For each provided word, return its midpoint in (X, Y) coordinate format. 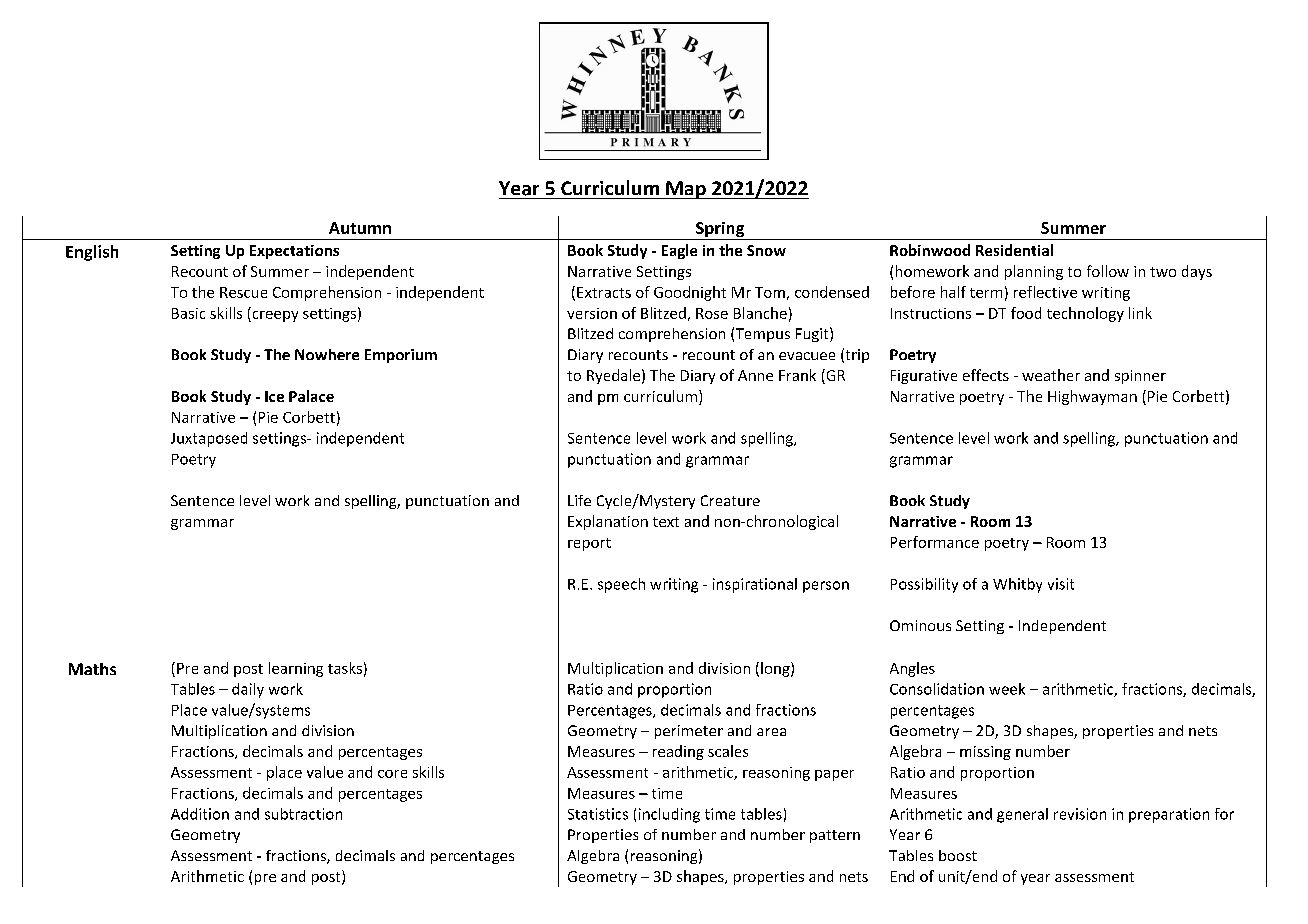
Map (686, 190)
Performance (935, 542)
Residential (1014, 250)
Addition (200, 814)
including (669, 815)
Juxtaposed (209, 439)
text (666, 522)
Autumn (360, 228)
